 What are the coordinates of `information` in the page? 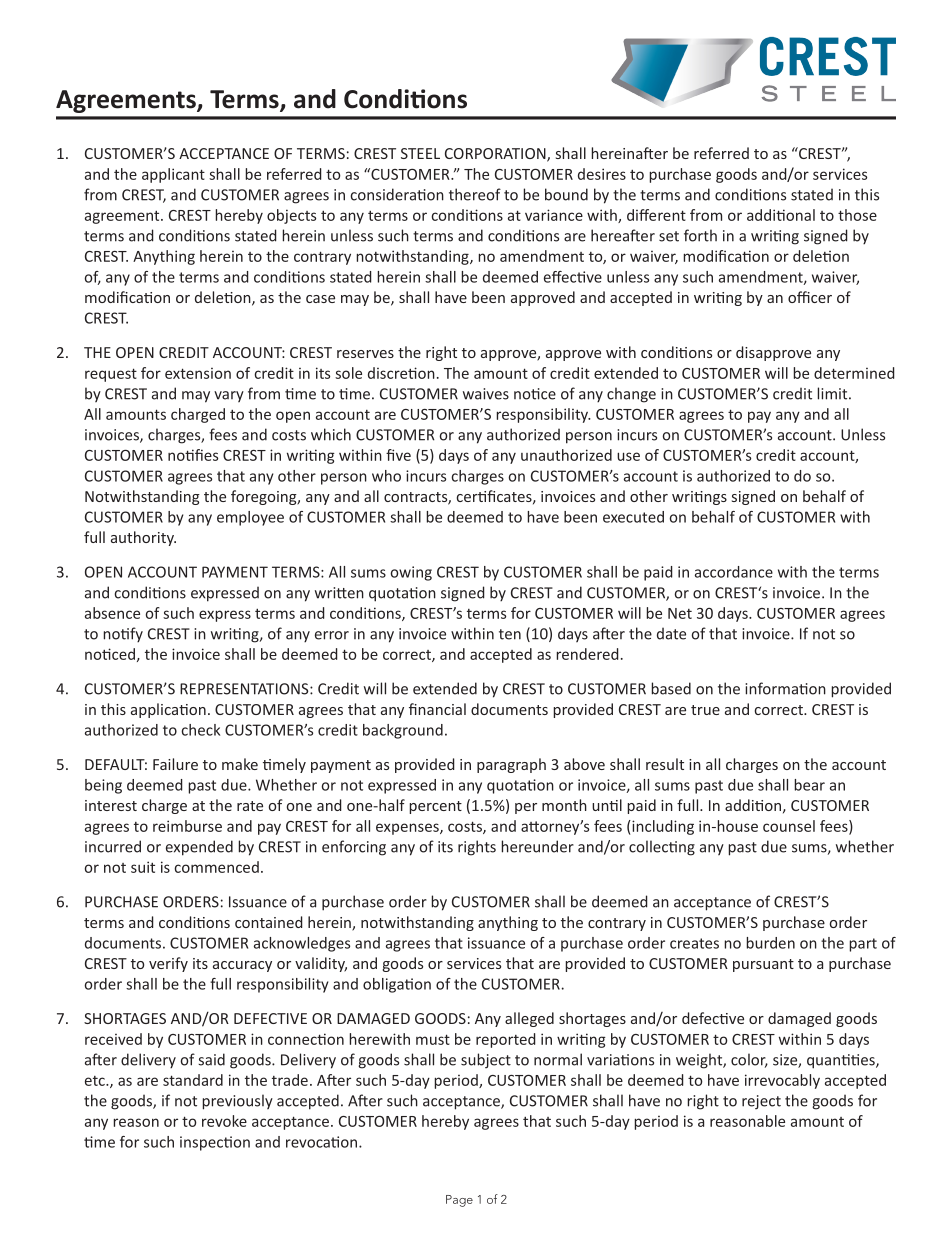 It's located at (785, 688).
